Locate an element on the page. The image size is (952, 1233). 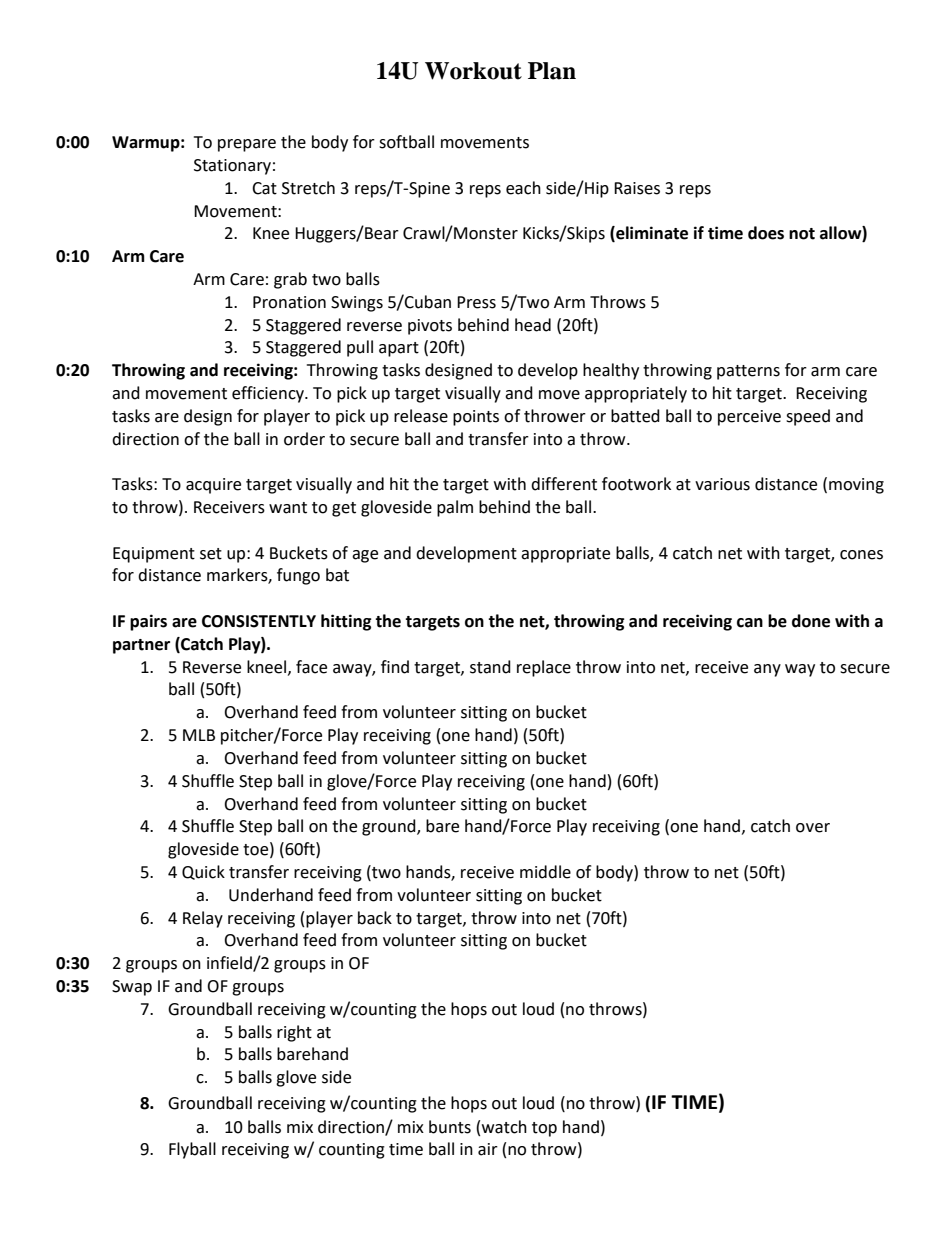
right is located at coordinates (294, 1033).
